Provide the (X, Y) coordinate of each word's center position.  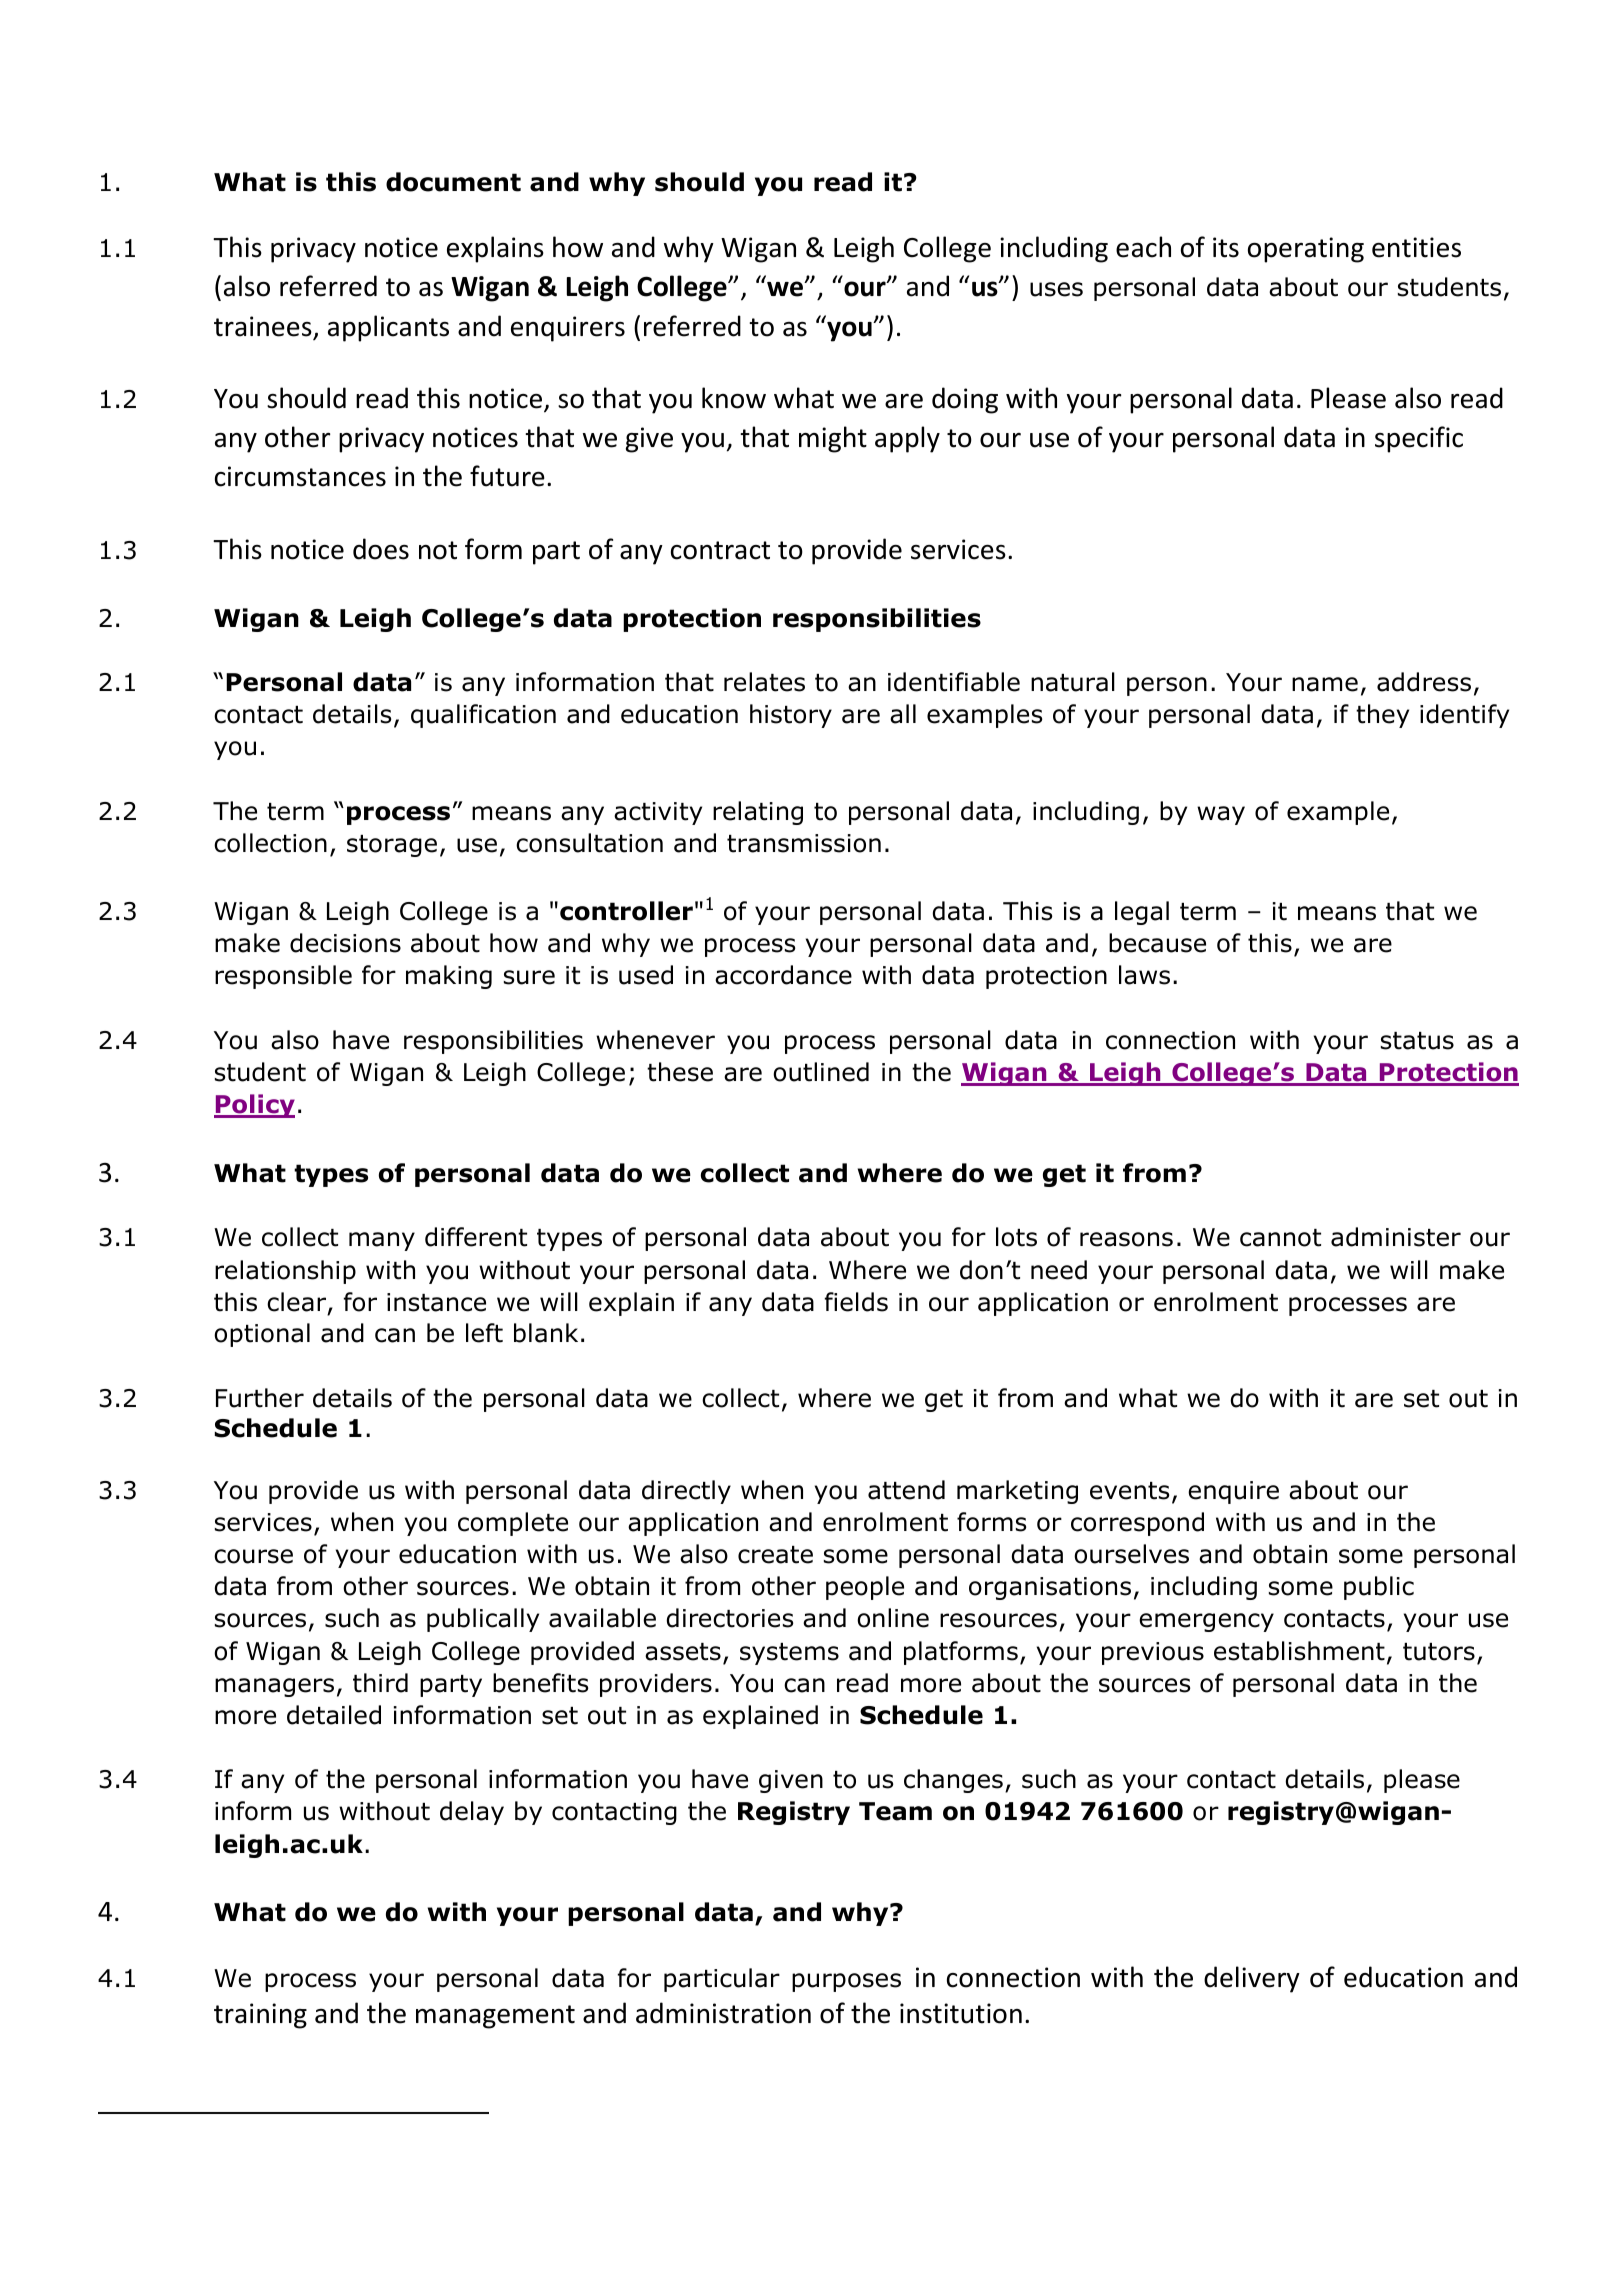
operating (1306, 250)
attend (906, 1490)
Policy (254, 1106)
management (495, 2017)
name (1325, 684)
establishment (1299, 1651)
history (791, 716)
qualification (483, 716)
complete (513, 1524)
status (1417, 1041)
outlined (821, 1072)
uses (1056, 289)
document (453, 182)
